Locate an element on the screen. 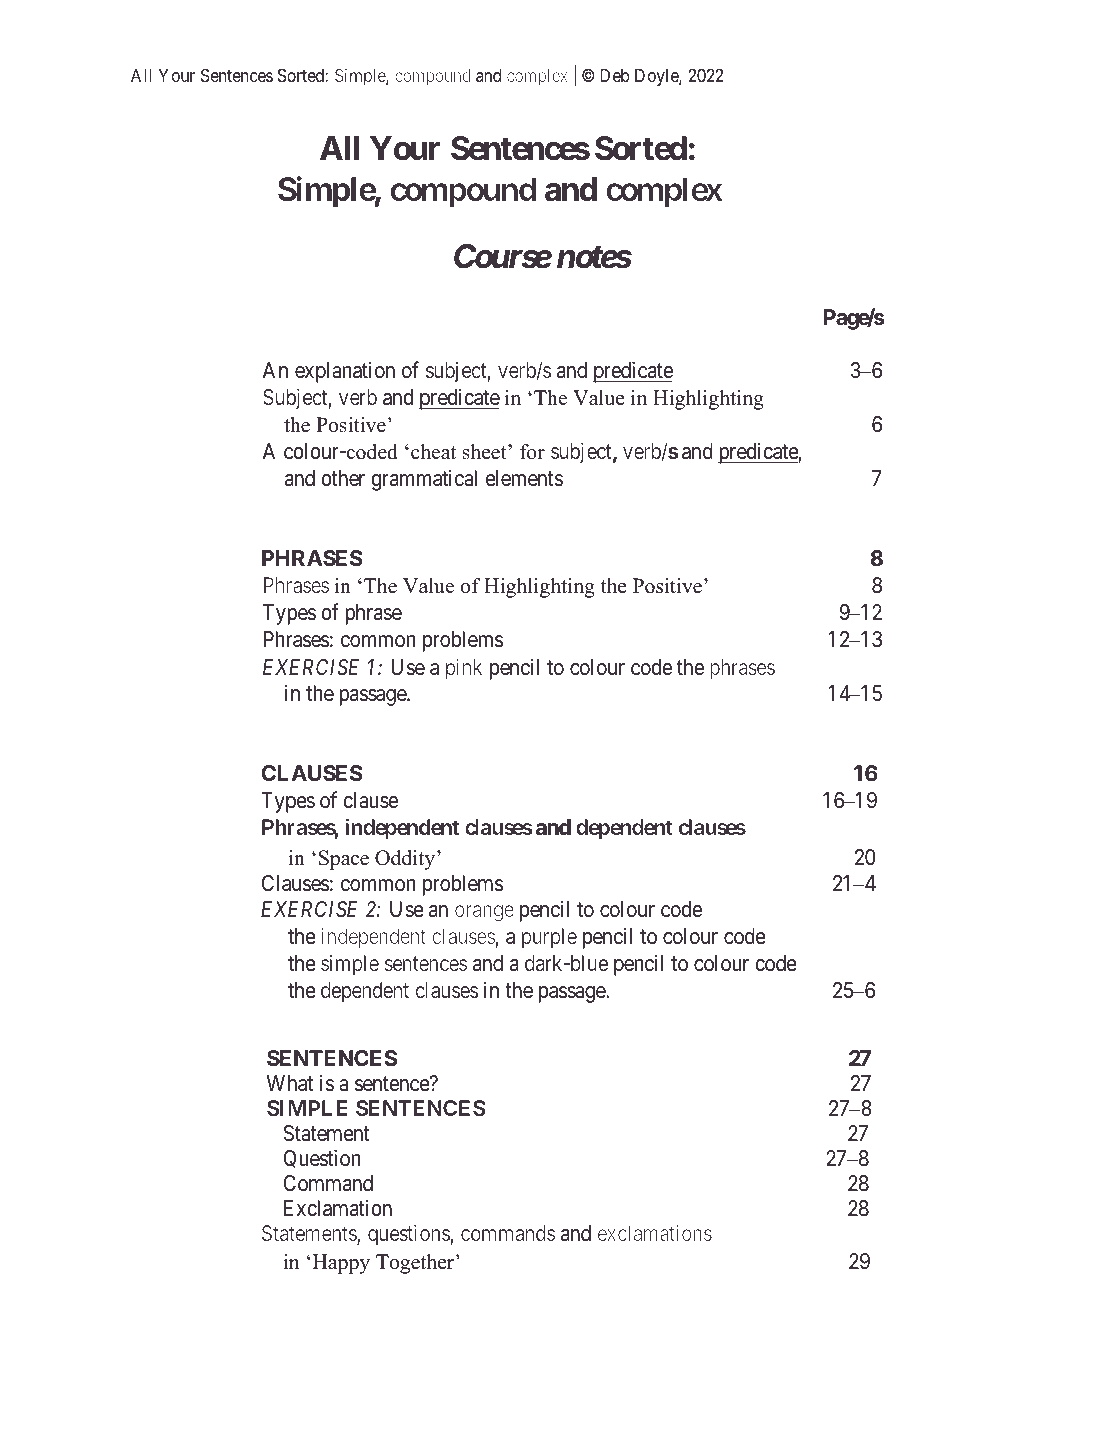 The image size is (1109, 1435). Deb is located at coordinates (615, 75).
